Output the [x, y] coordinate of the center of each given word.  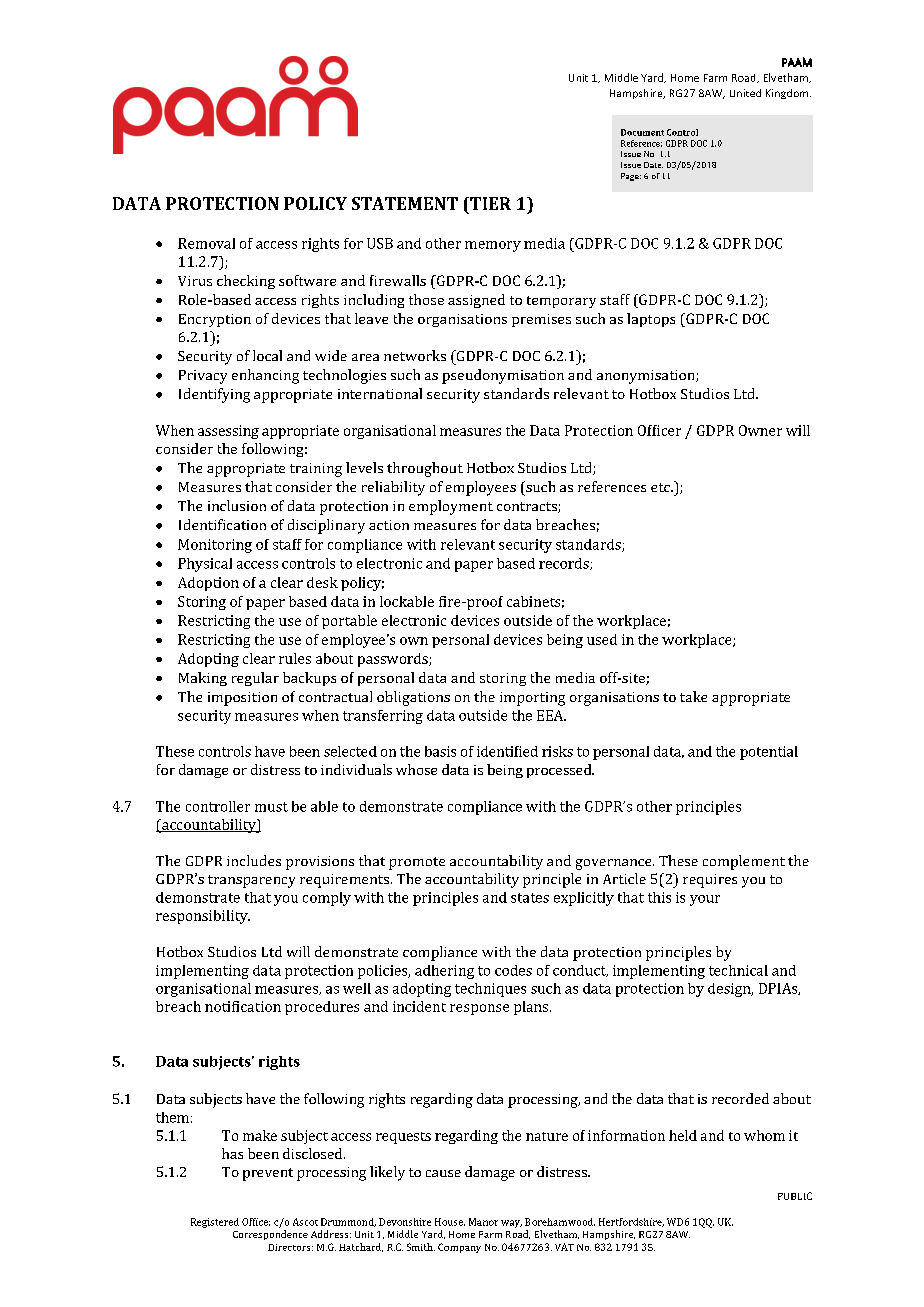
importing [532, 699]
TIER [489, 203]
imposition [242, 699]
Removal [206, 243]
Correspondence [270, 1235]
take [693, 696]
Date [653, 165]
